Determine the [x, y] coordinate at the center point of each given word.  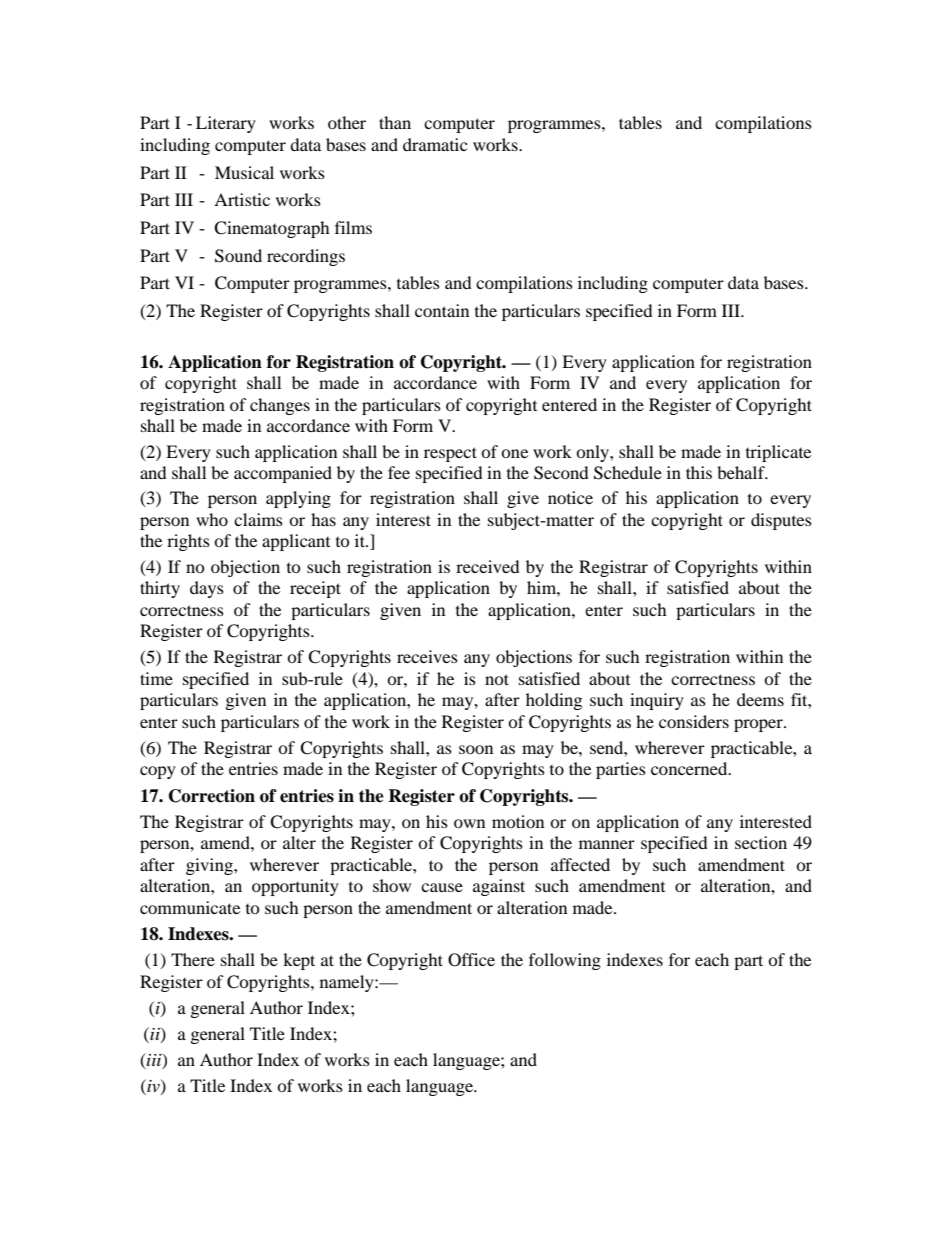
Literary [226, 124]
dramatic [435, 144]
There [193, 959]
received [488, 566]
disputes [781, 521]
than [395, 122]
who [212, 519]
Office [471, 960]
